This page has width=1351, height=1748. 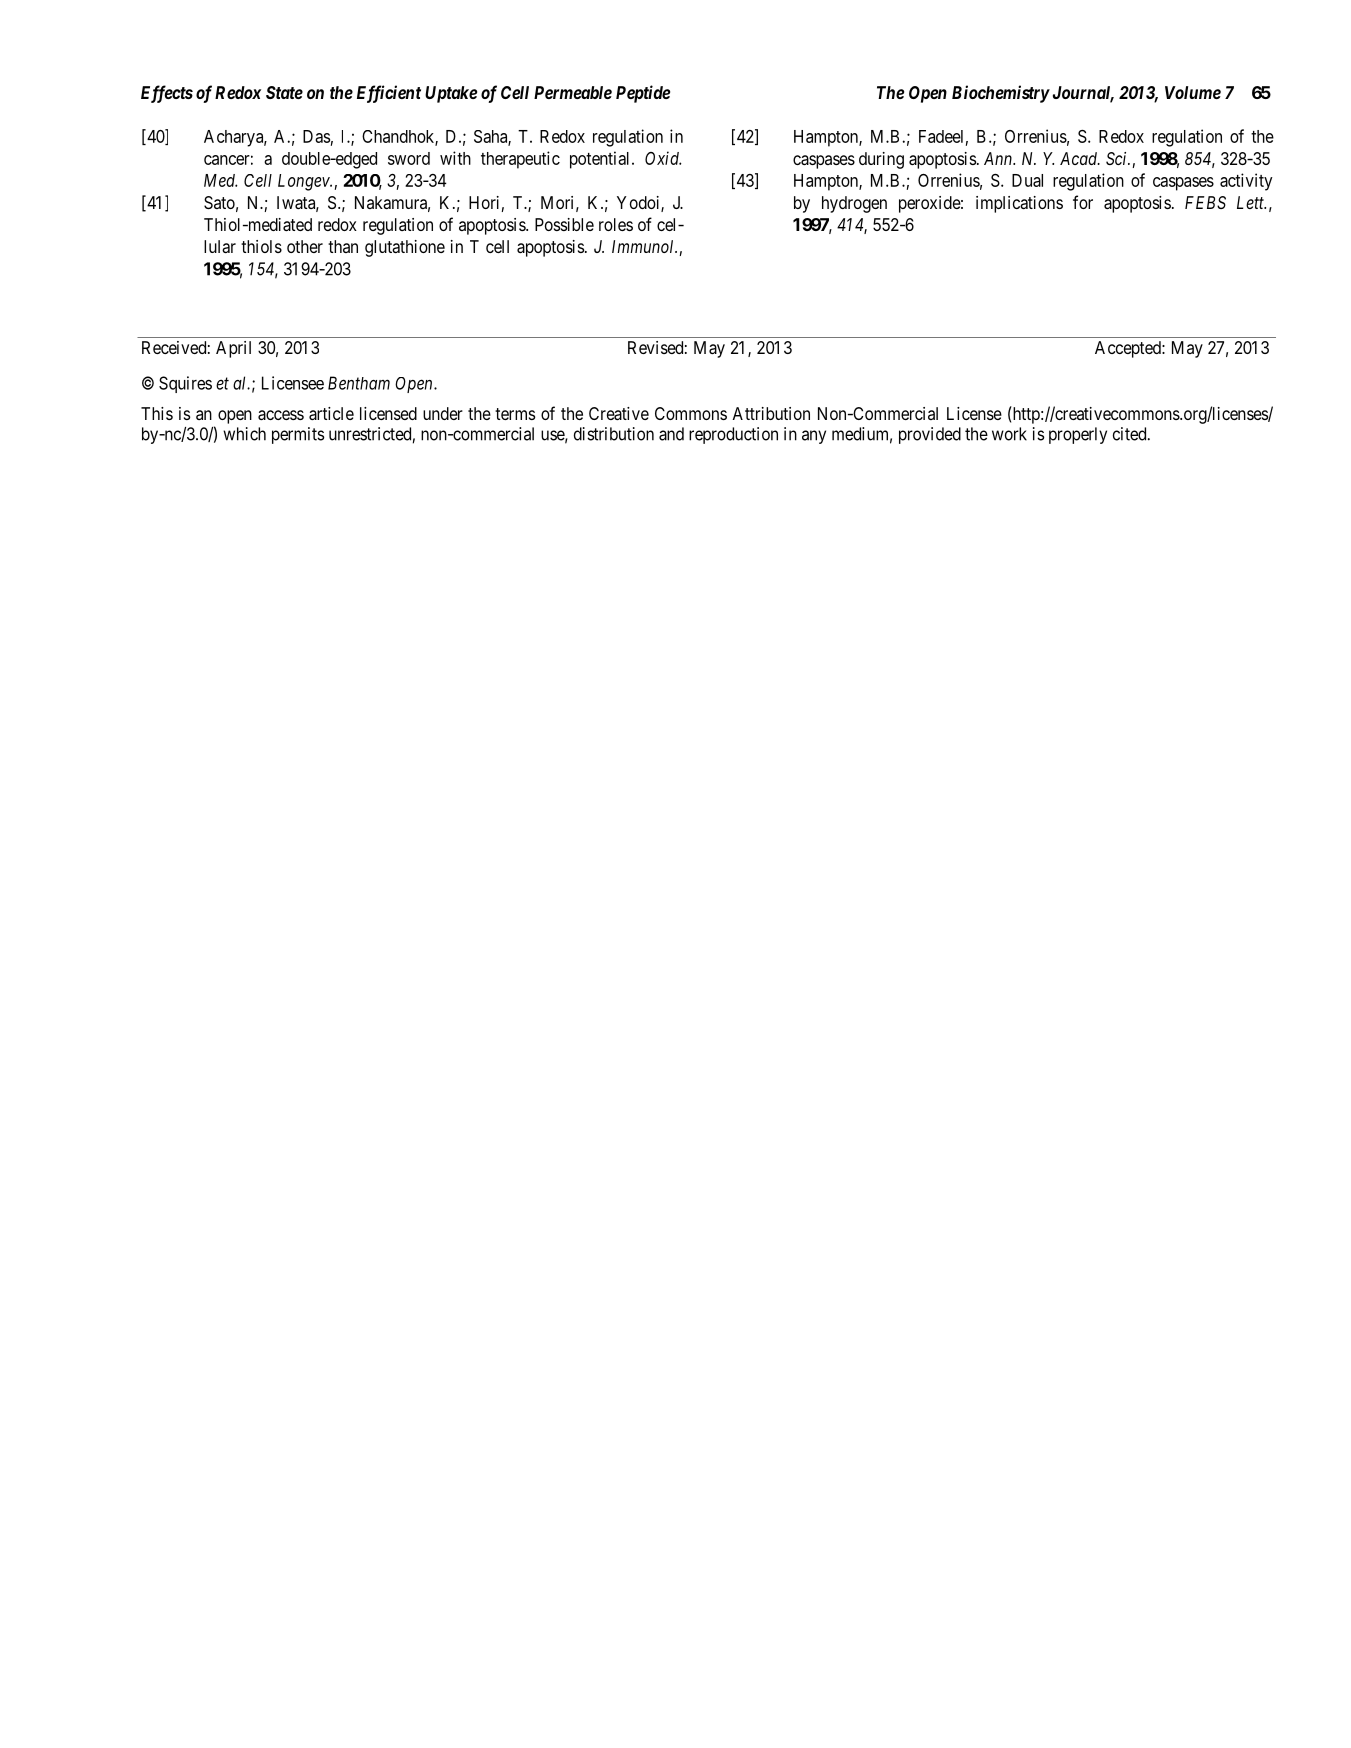 What do you see at coordinates (233, 349) in the page?
I see `April` at bounding box center [233, 349].
